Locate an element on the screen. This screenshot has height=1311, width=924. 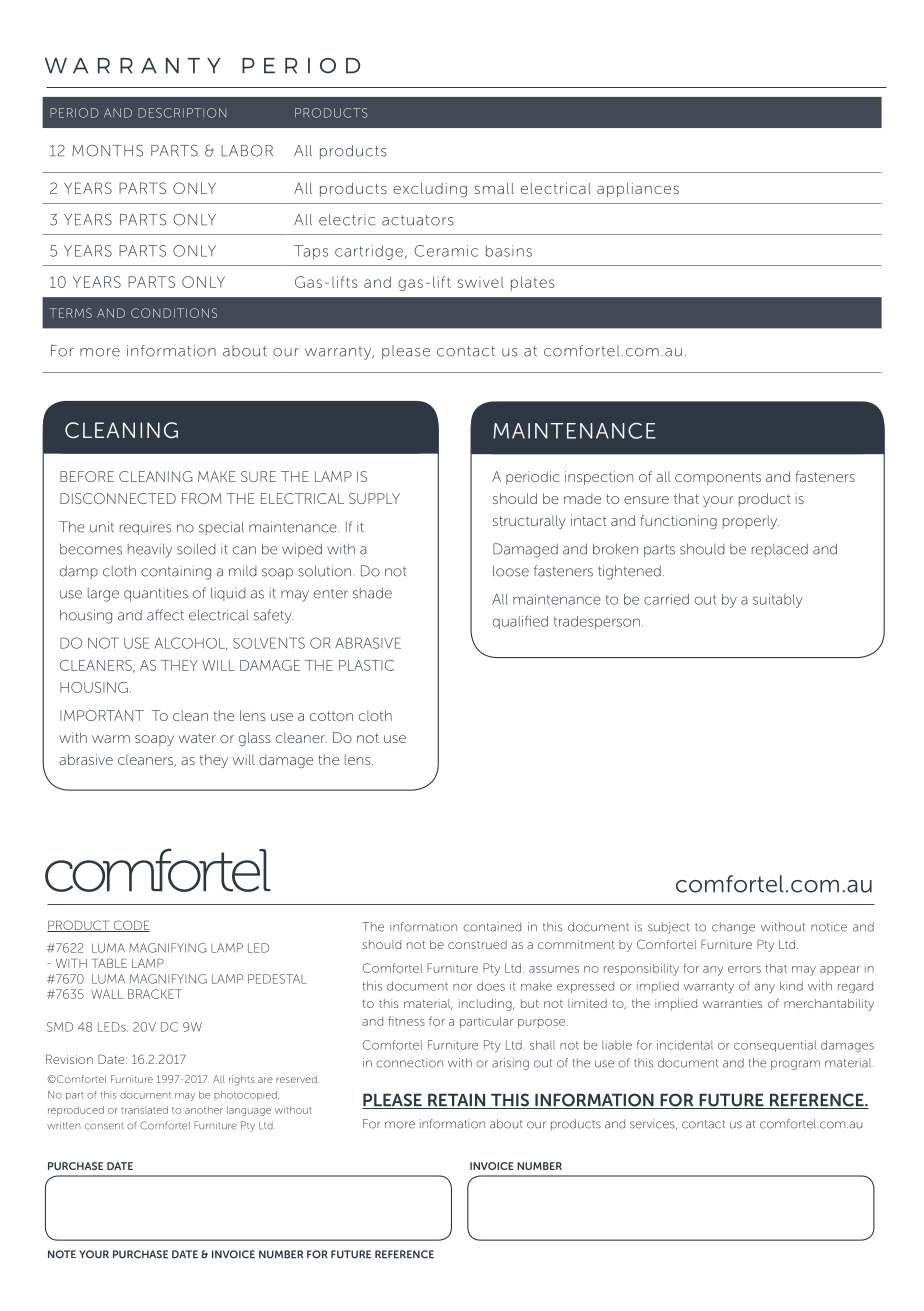
NOTE is located at coordinates (62, 1254).
